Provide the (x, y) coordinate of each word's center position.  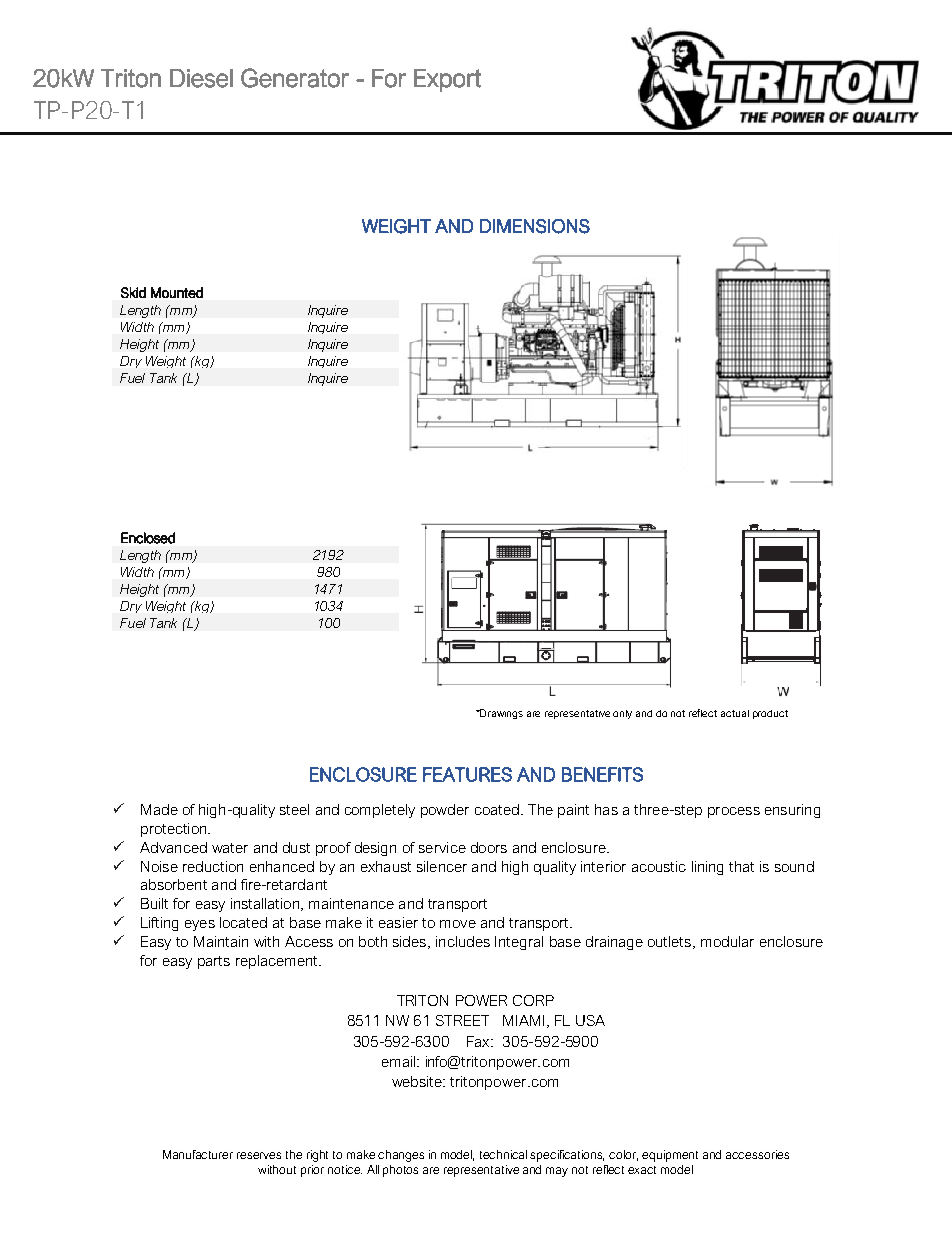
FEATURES (467, 774)
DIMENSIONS (535, 226)
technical (503, 1154)
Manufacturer (198, 1154)
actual (735, 713)
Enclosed (148, 538)
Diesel (201, 78)
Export (447, 80)
